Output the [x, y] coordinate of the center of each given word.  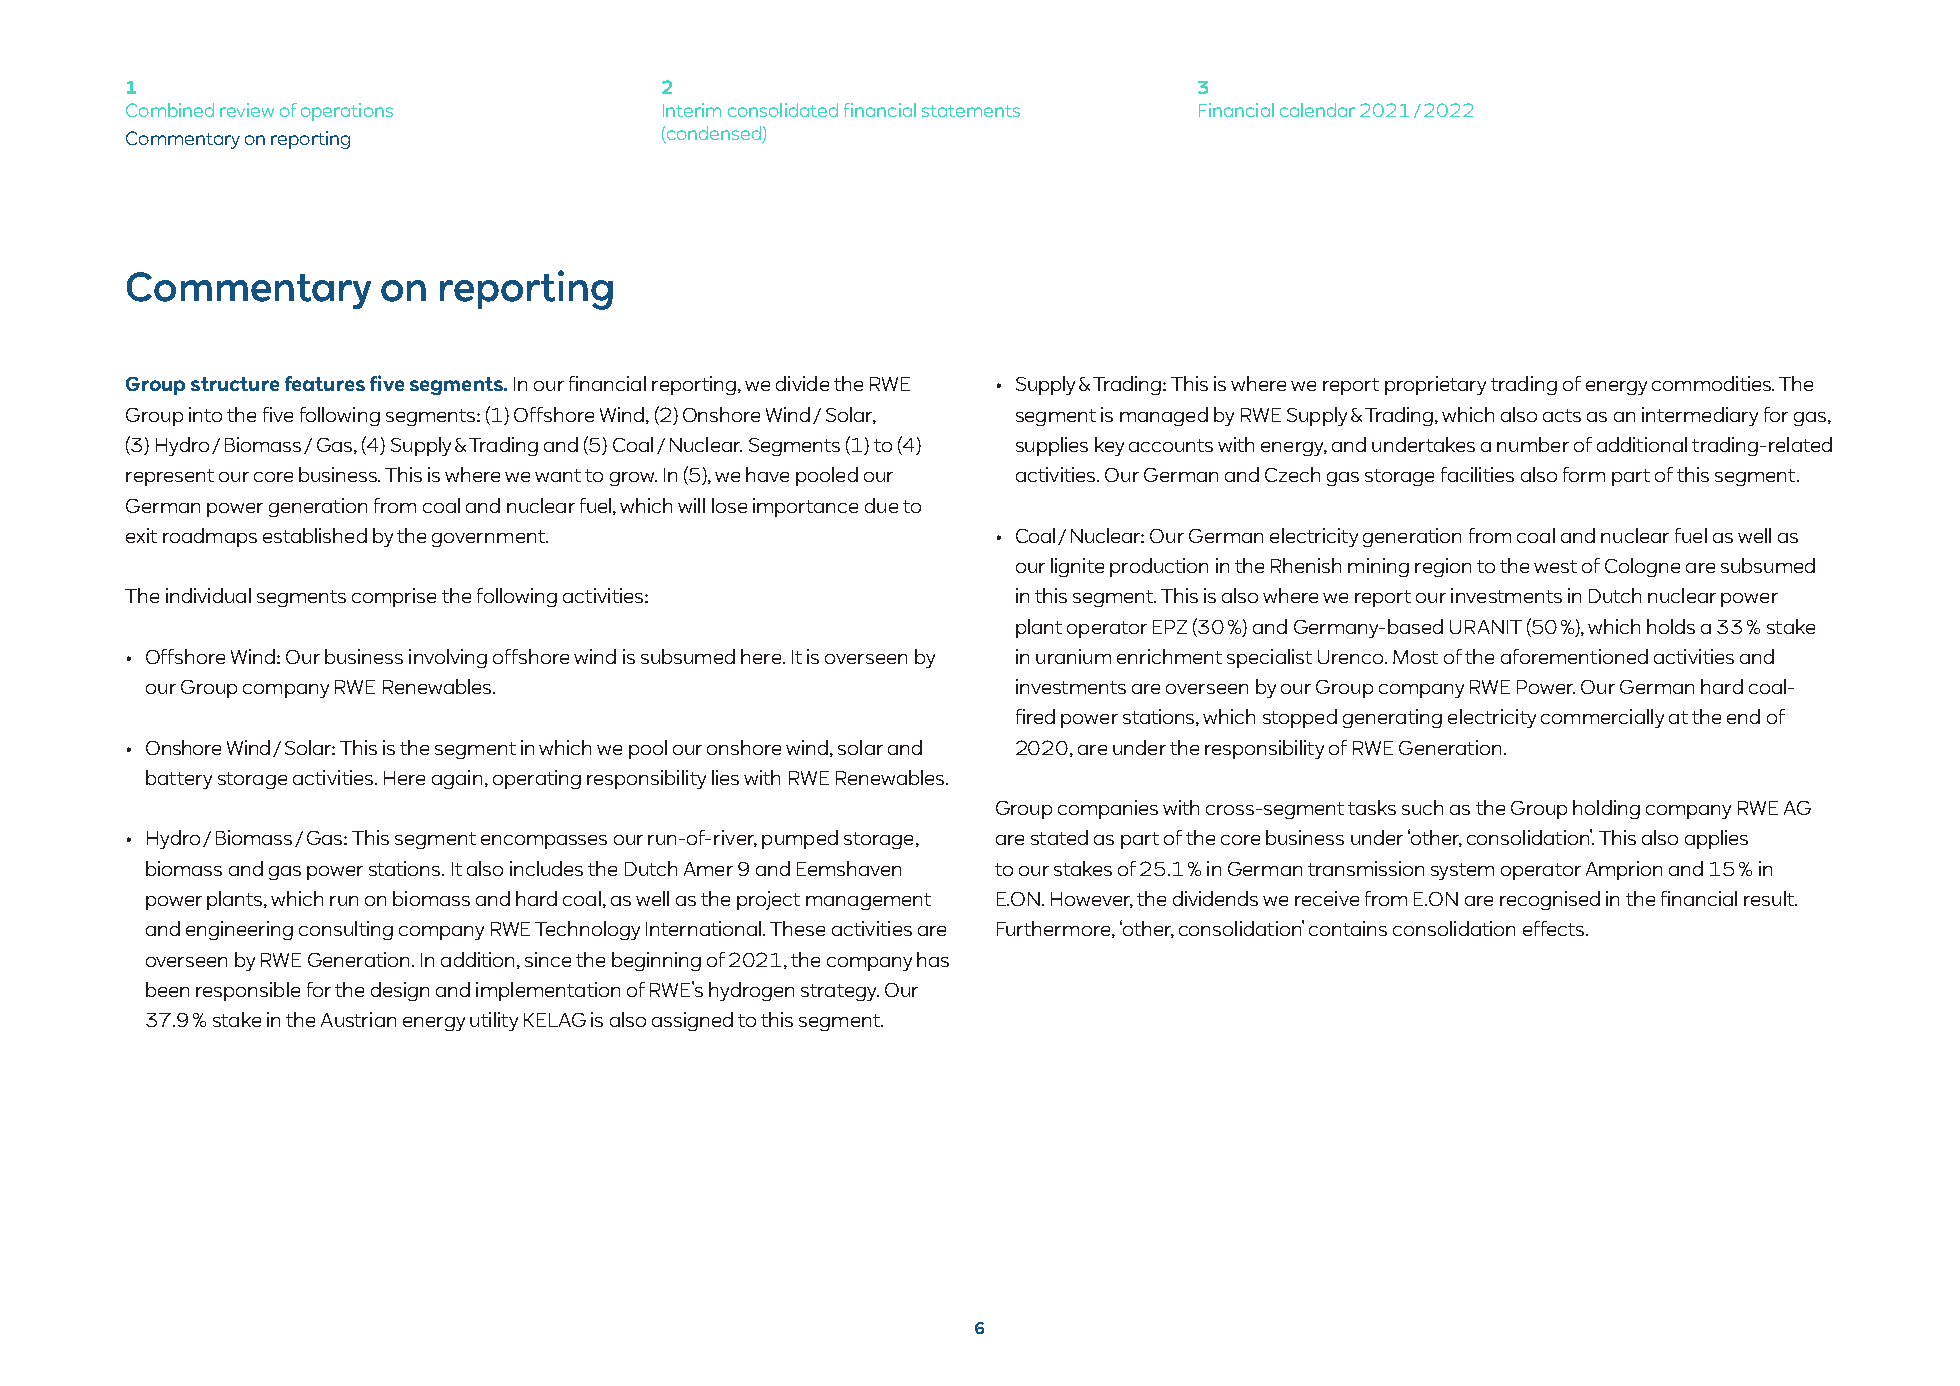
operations [347, 112]
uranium [1073, 656]
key [1109, 446]
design [400, 991]
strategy [840, 992]
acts [1562, 415]
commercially [1602, 718]
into [205, 414]
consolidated [783, 110]
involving [448, 658]
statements [971, 111]
